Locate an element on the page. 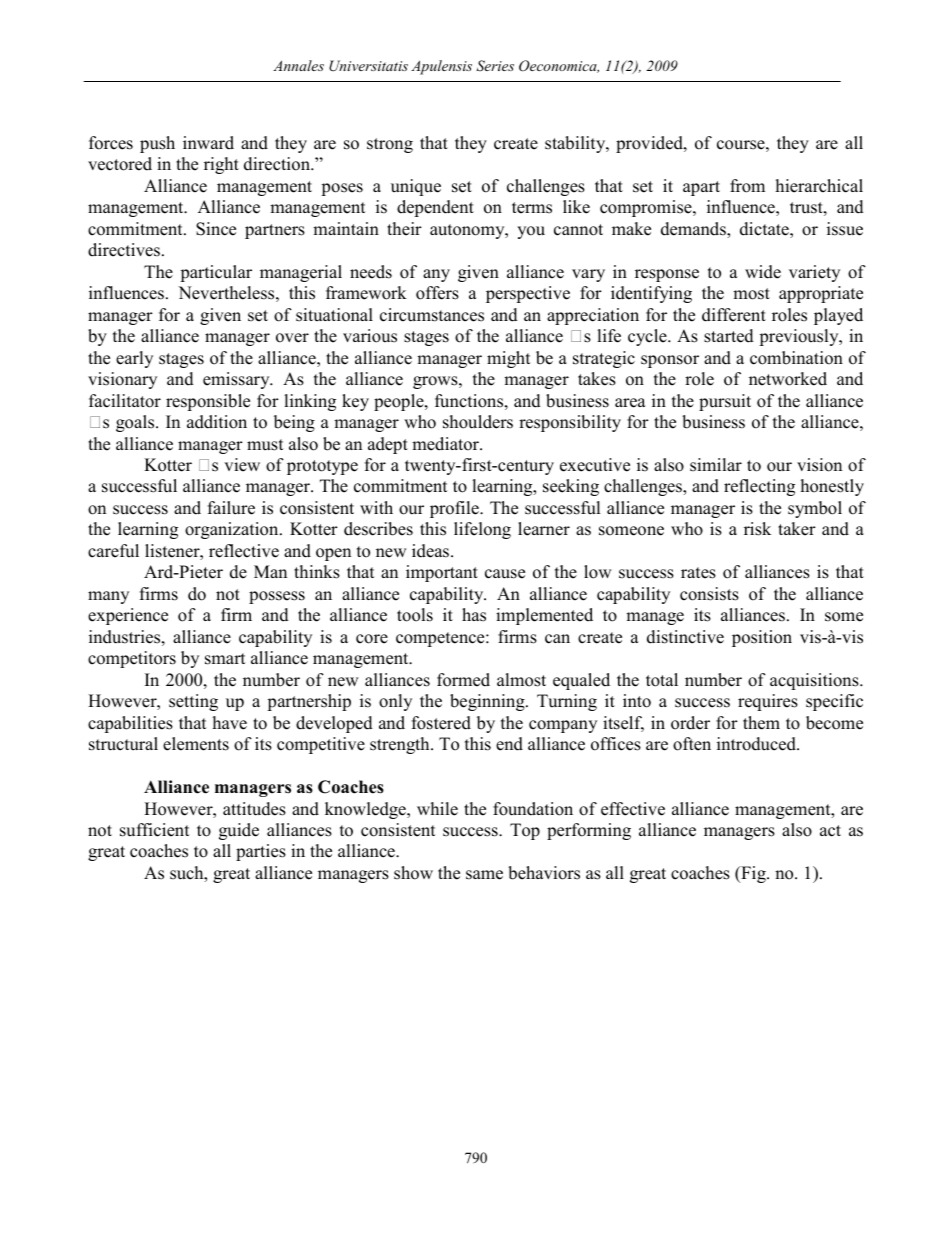 Image resolution: width=952 pixels, height=1233 pixels. inward is located at coordinates (208, 143).
